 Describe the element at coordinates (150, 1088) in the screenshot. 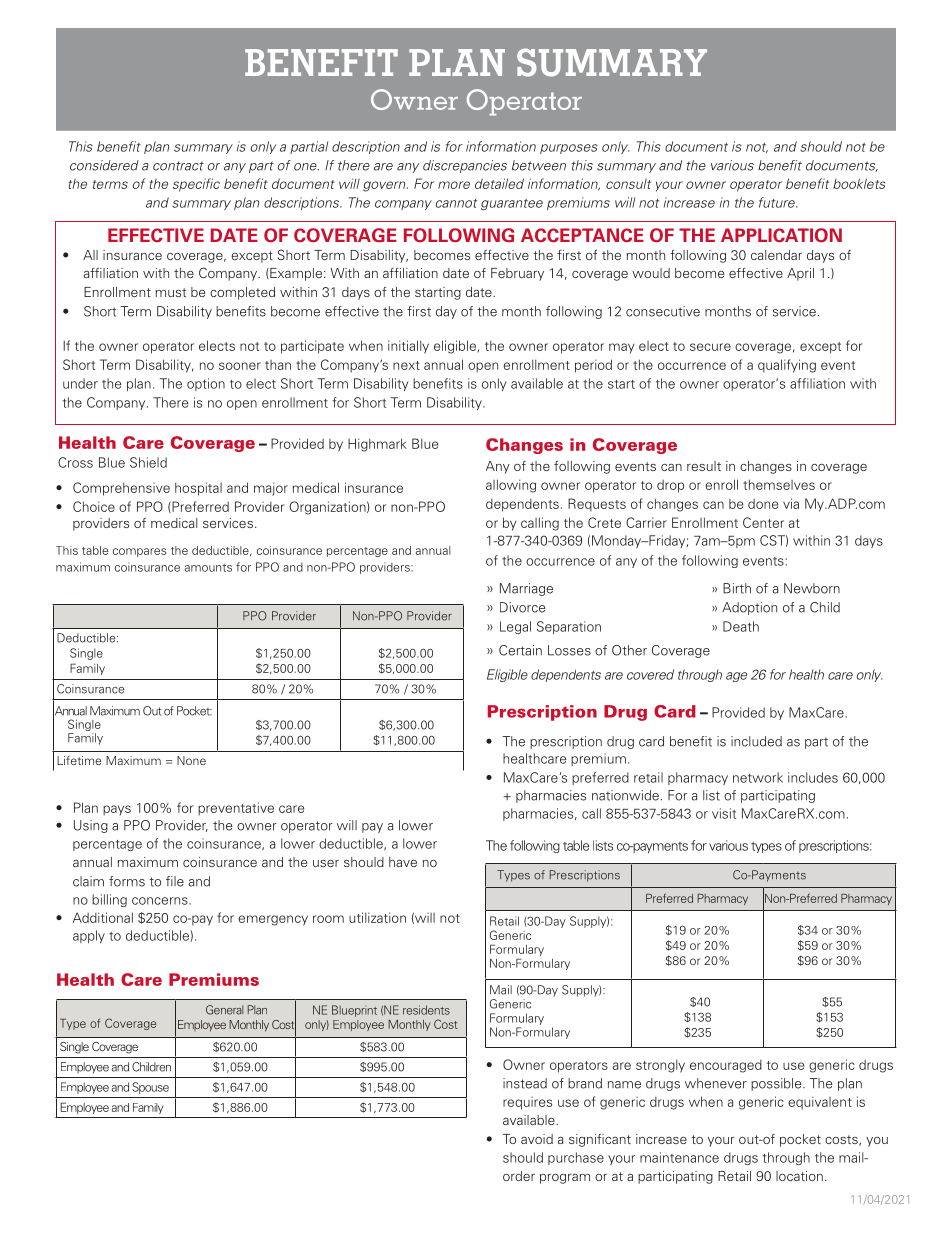

I see `Spouse` at that location.
